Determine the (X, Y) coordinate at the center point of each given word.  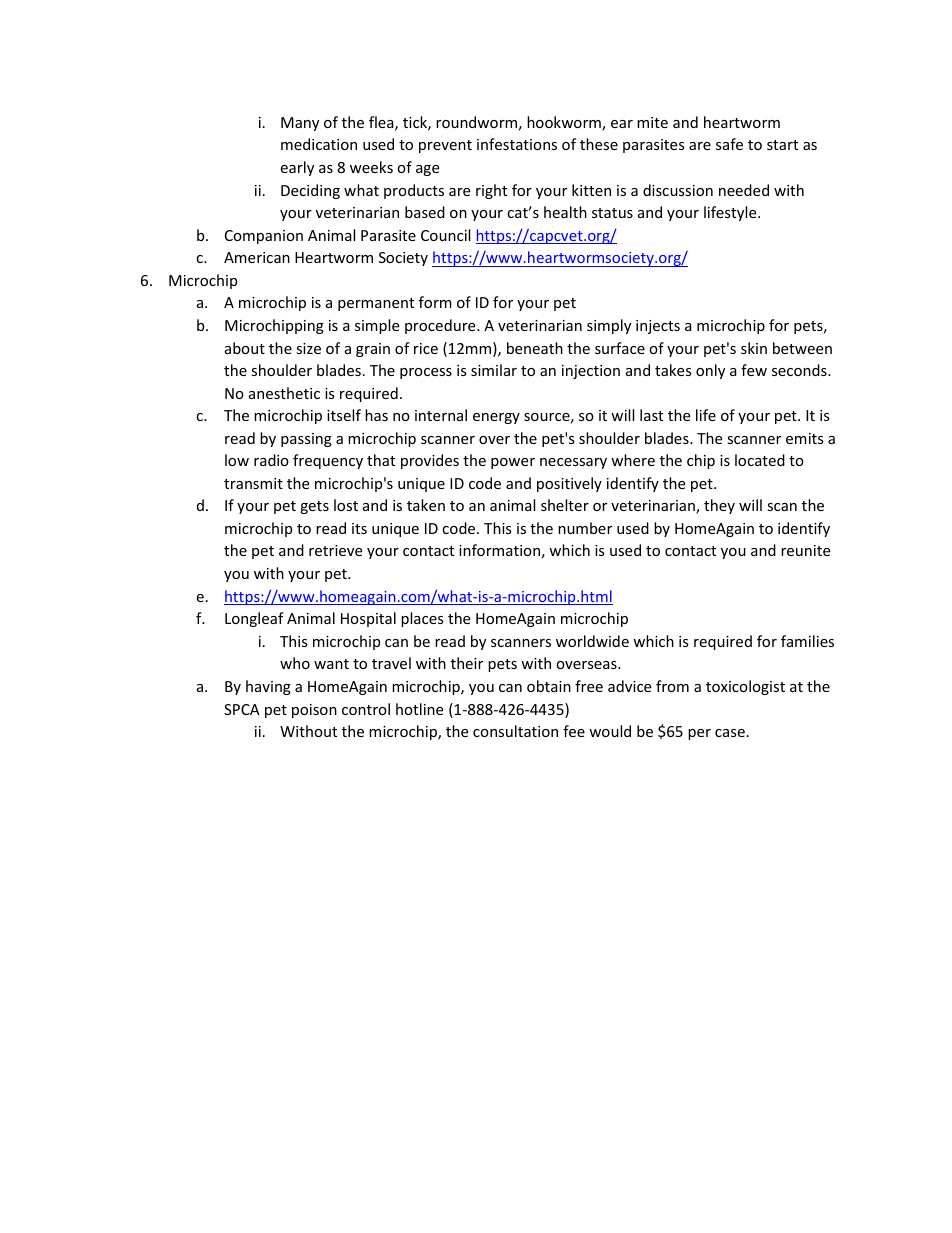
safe (729, 144)
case (730, 733)
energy (496, 418)
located (760, 460)
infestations (517, 144)
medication (319, 144)
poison (314, 711)
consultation (515, 731)
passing (306, 440)
